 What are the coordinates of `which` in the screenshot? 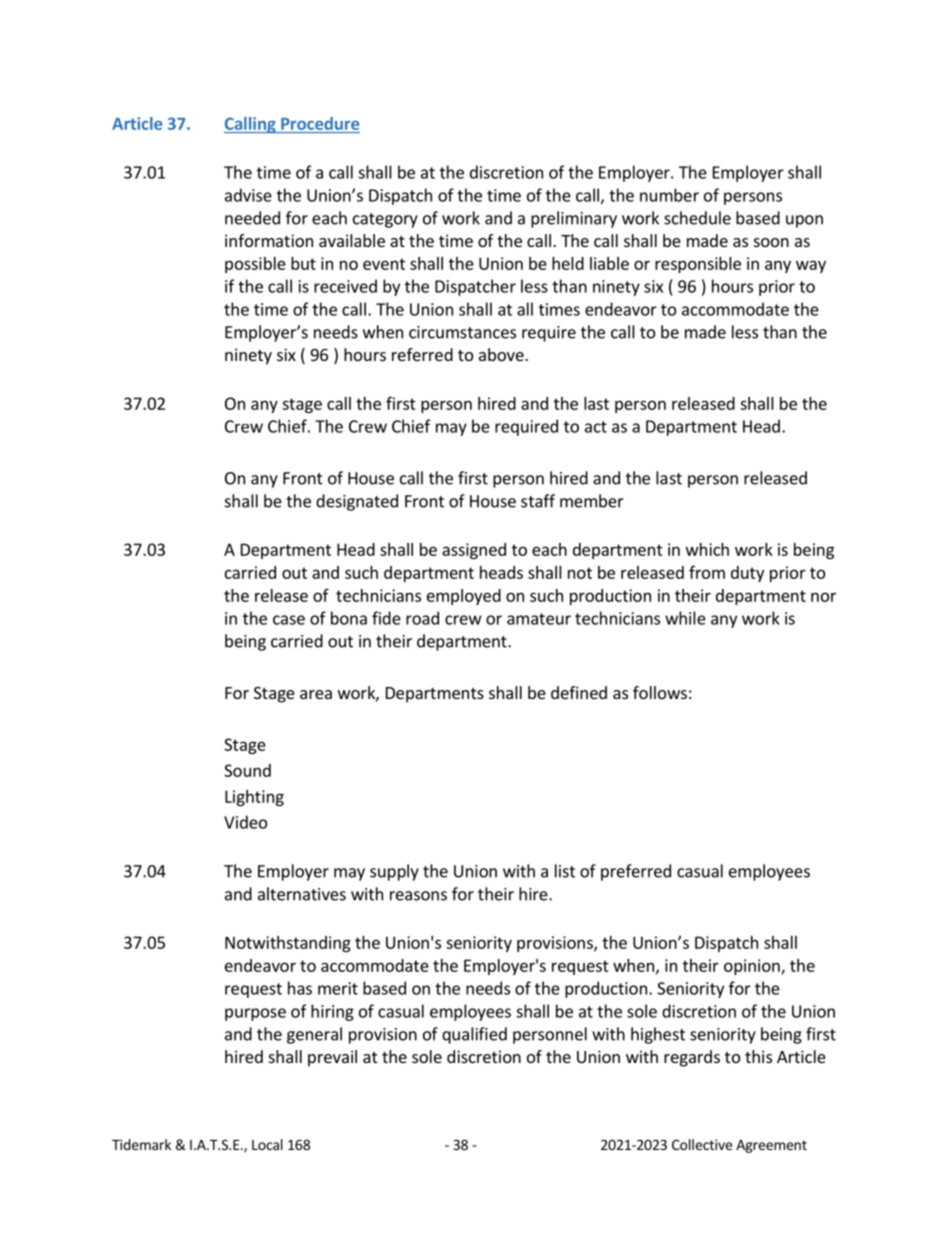 It's located at (707, 549).
